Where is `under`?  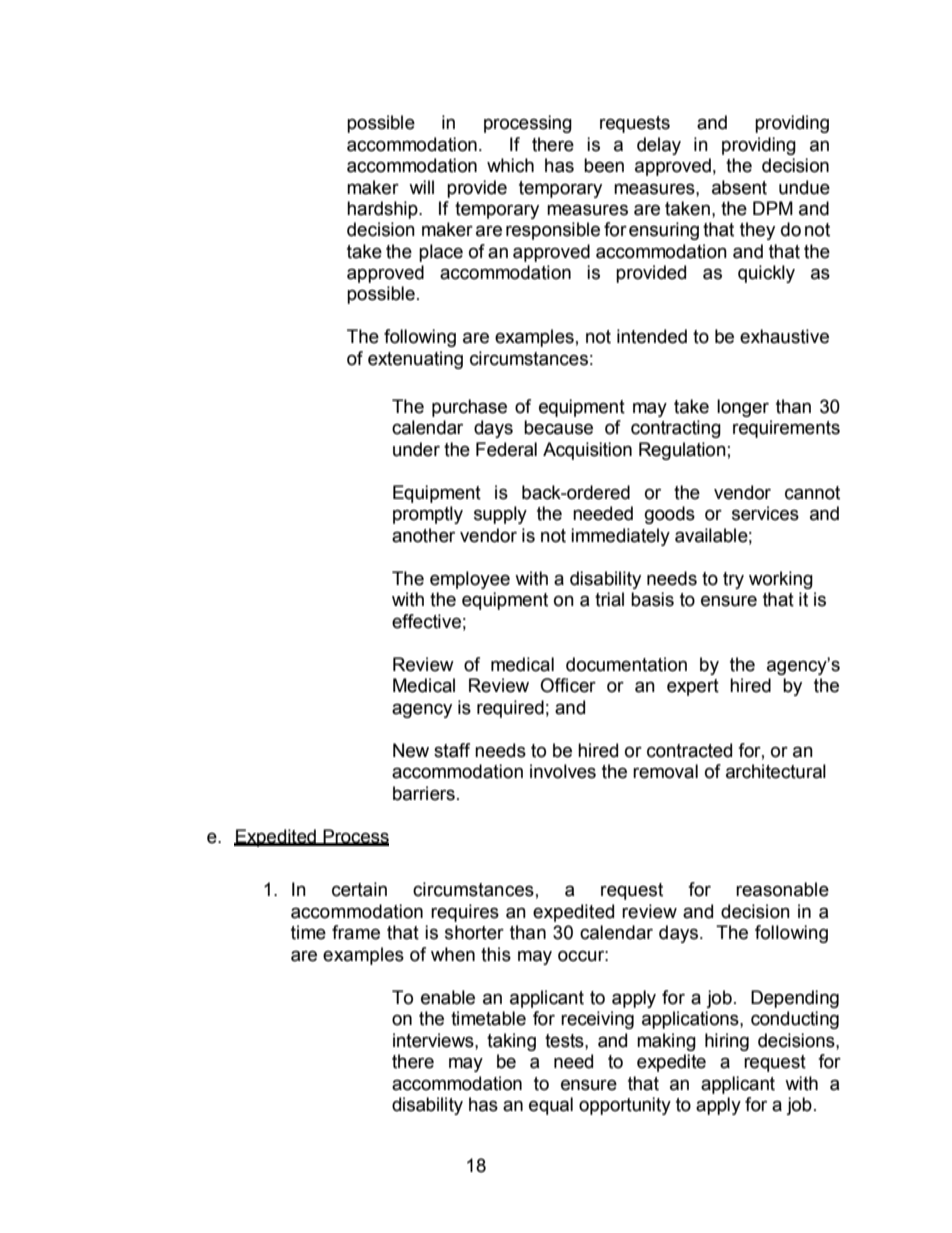
under is located at coordinates (416, 449).
